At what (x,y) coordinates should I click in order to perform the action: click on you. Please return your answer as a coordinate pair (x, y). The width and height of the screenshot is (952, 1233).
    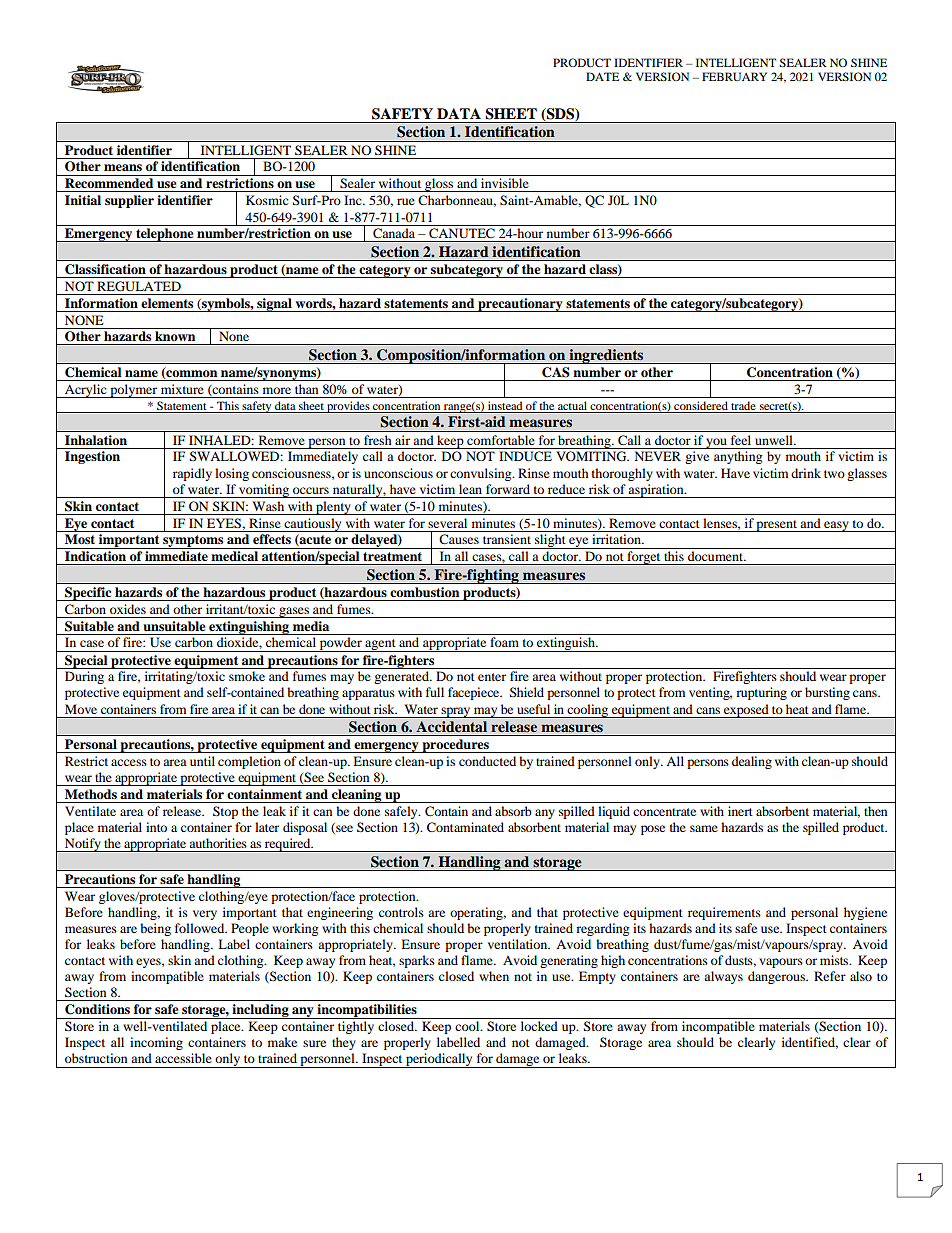
    Looking at the image, I should click on (716, 443).
